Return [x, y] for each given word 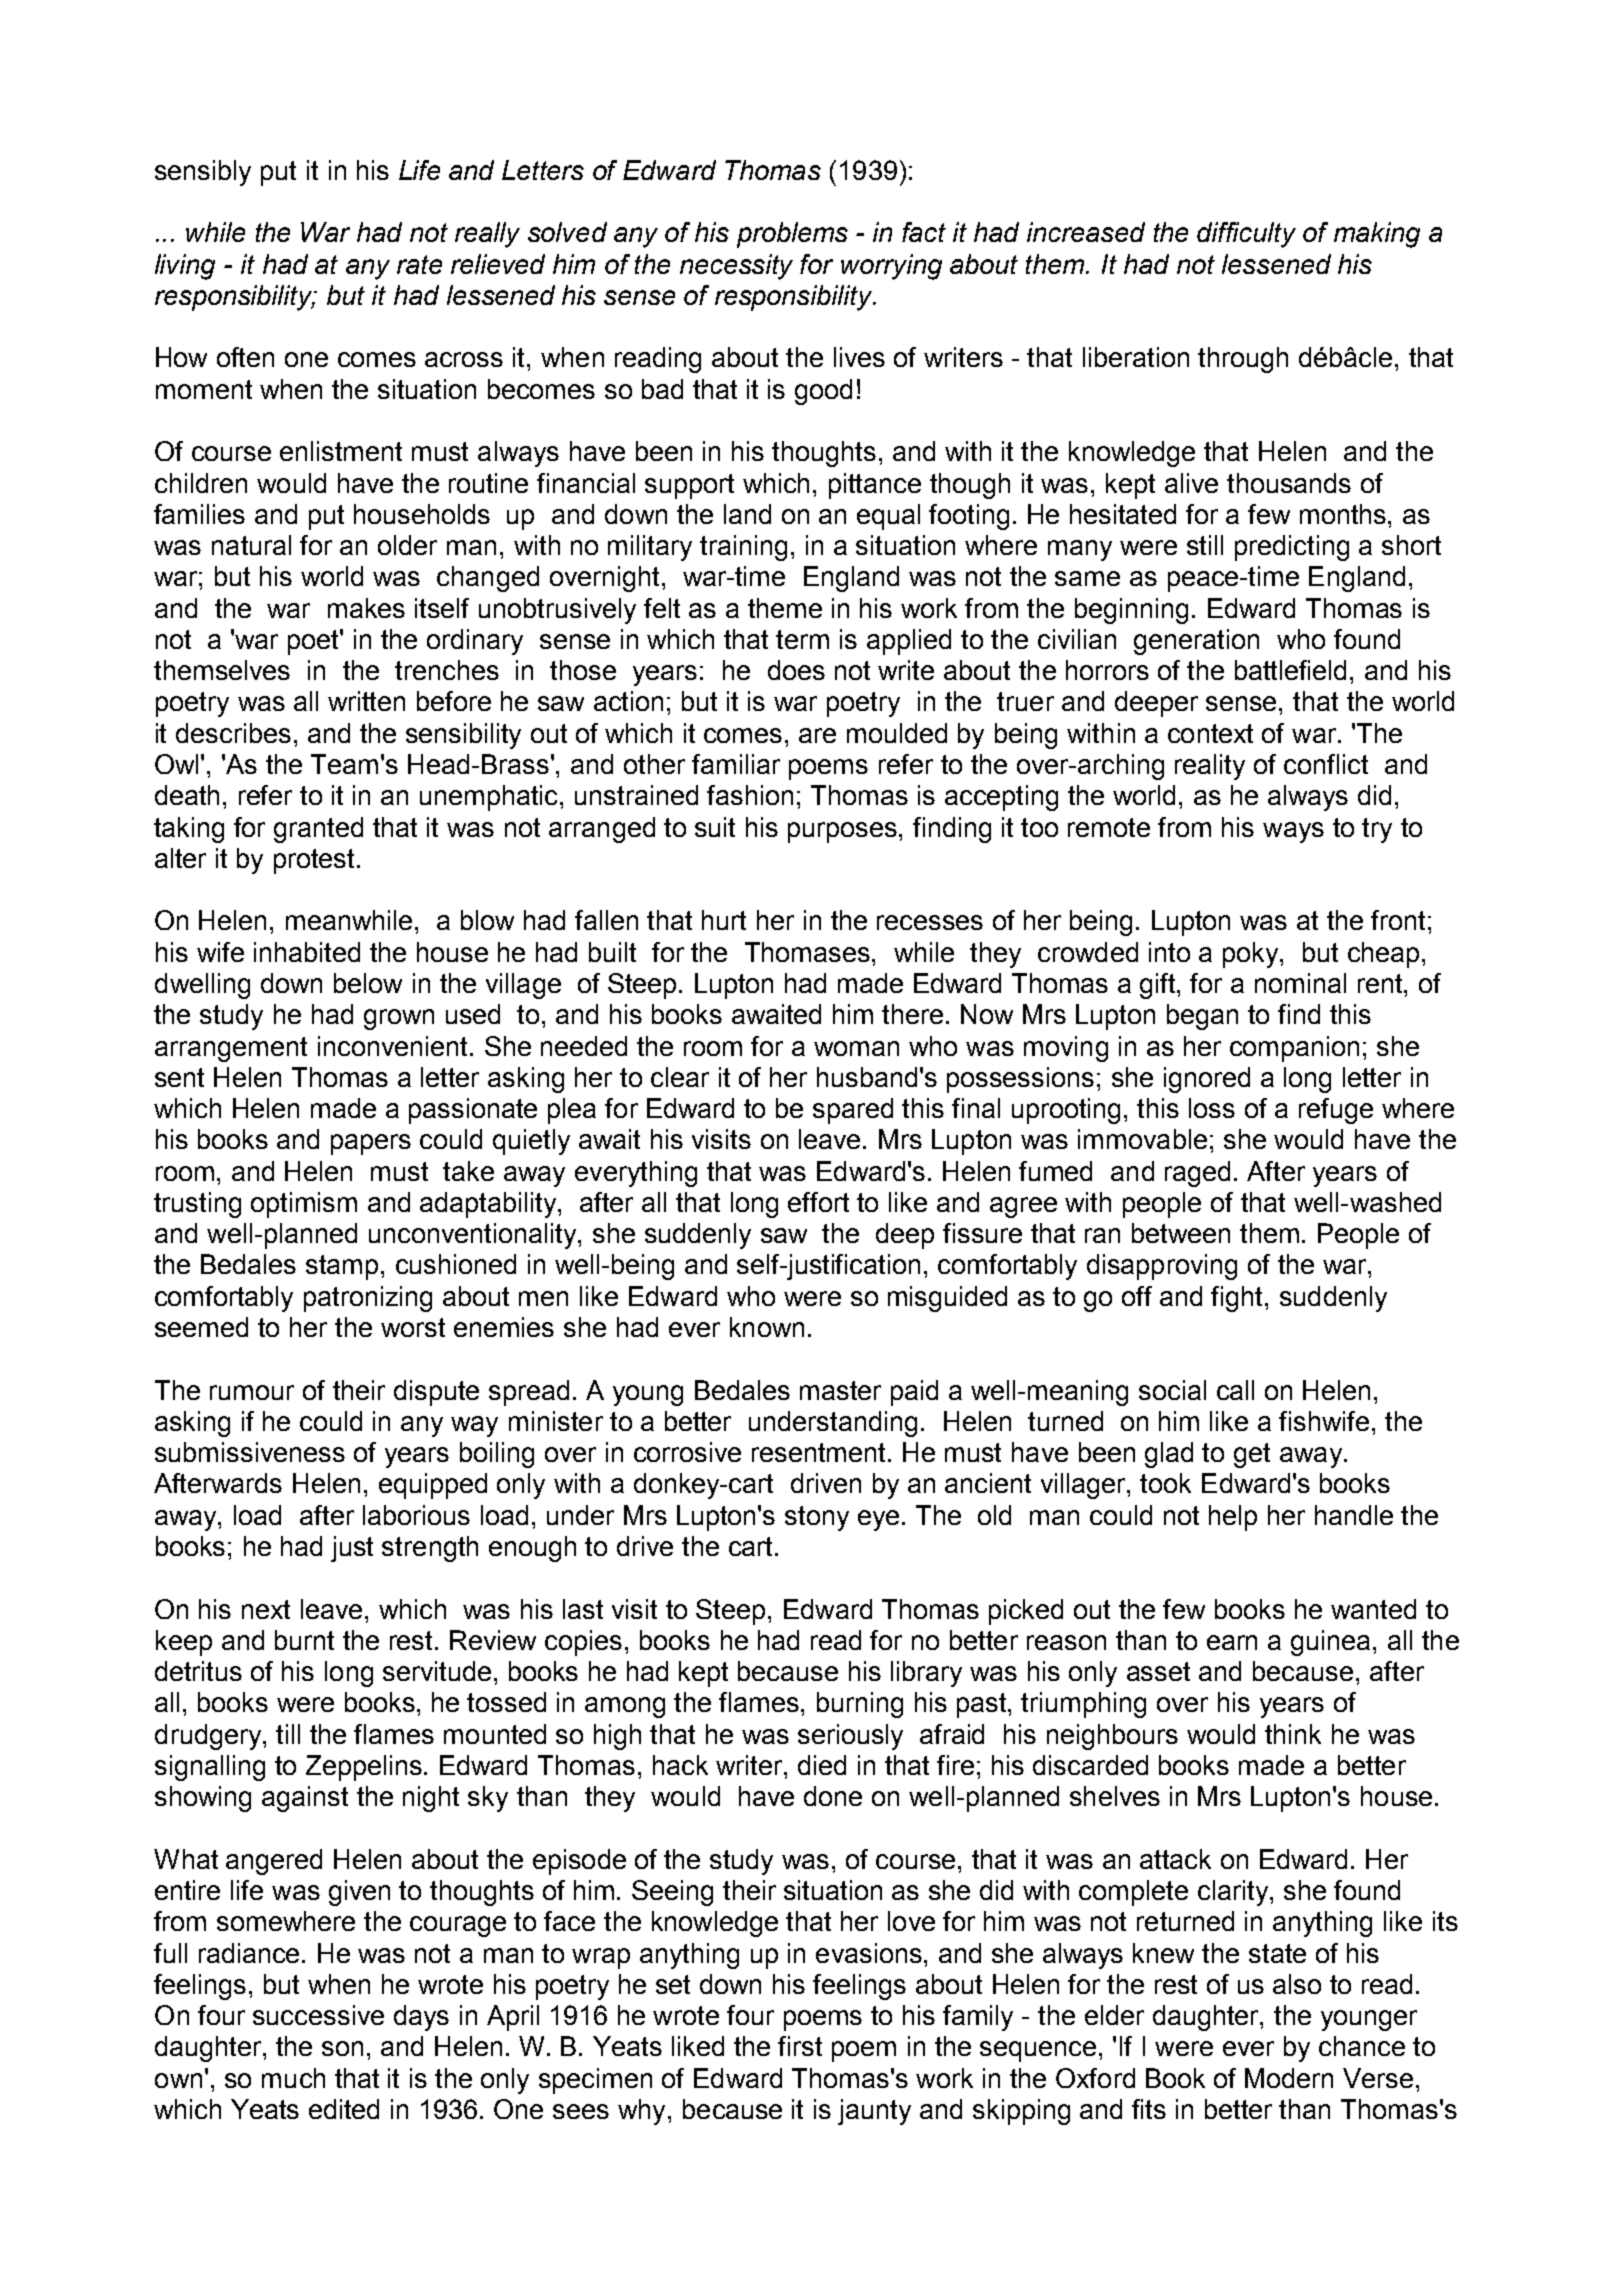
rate [419, 264]
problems [792, 235]
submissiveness [250, 1452]
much [293, 2078]
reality [1210, 767]
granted [318, 830]
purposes [844, 832]
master [840, 1390]
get [1252, 1455]
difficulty [1246, 235]
